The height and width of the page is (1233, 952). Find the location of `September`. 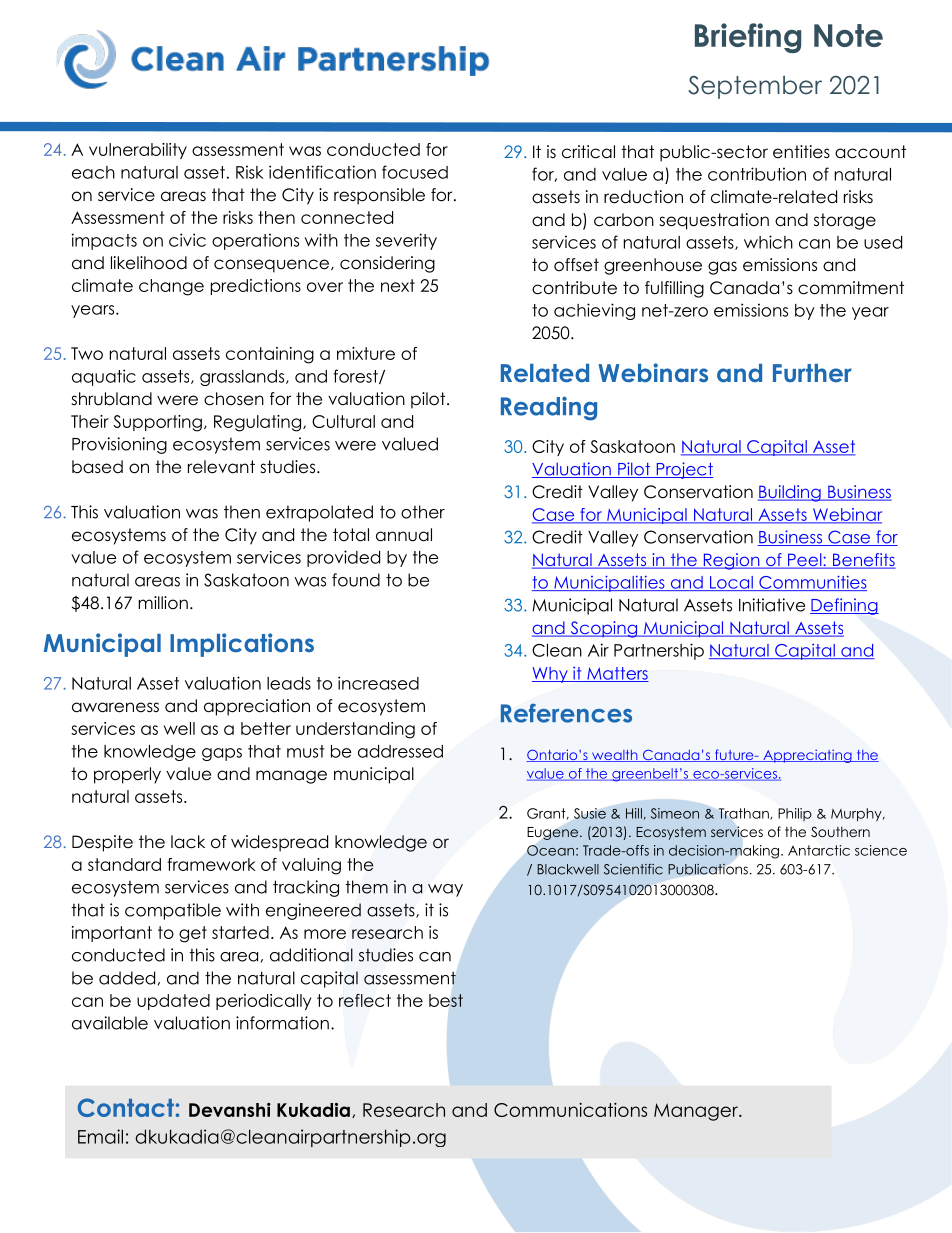

September is located at coordinates (755, 87).
